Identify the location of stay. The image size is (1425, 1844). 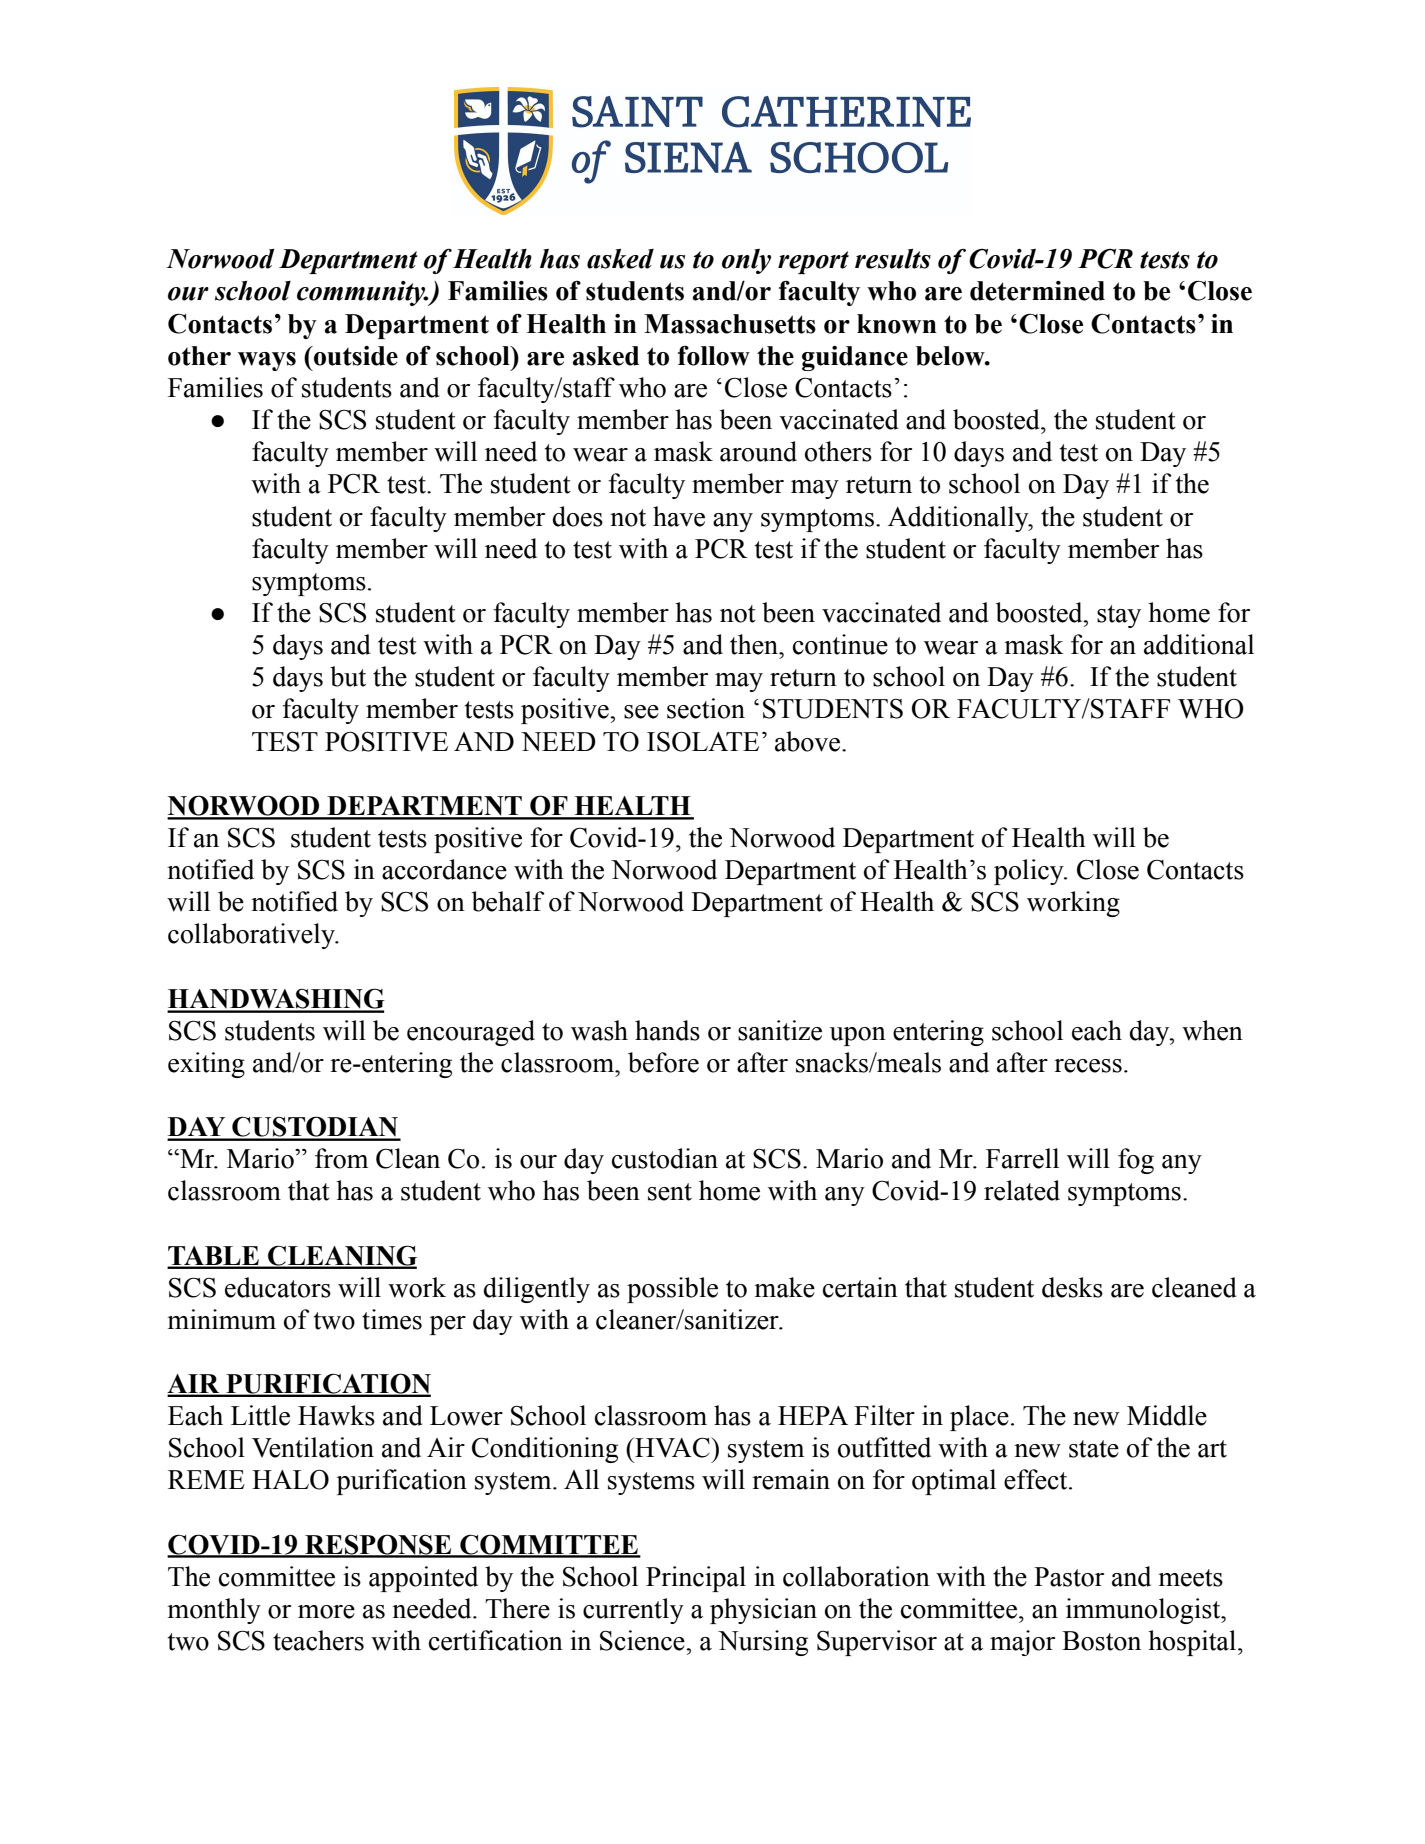
(1119, 616).
